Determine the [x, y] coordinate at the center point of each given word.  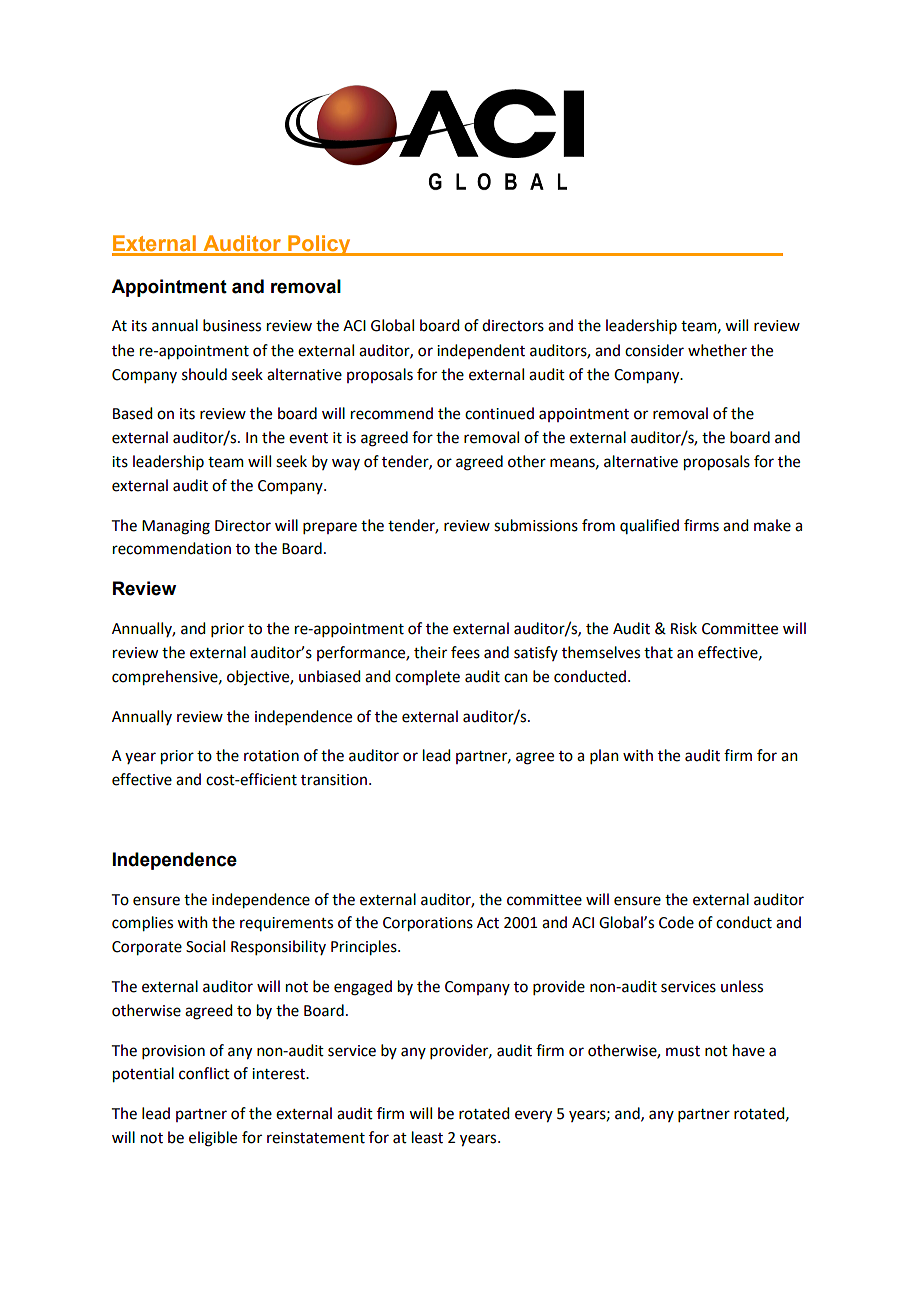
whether [717, 350]
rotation [271, 756]
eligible [213, 1139]
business [232, 325]
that [658, 652]
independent [481, 351]
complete [427, 677]
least [427, 1137]
